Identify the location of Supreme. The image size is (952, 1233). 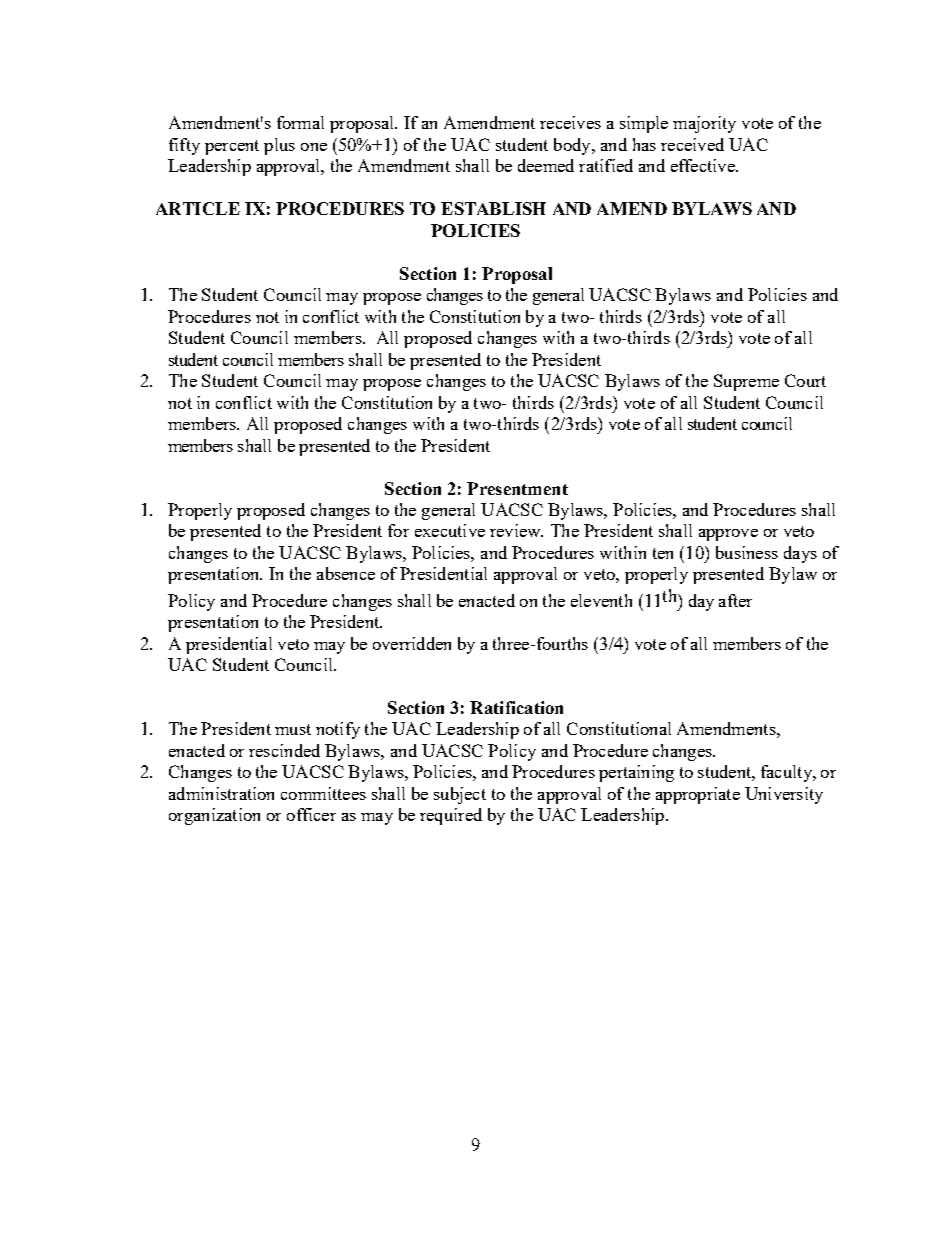
(746, 382).
